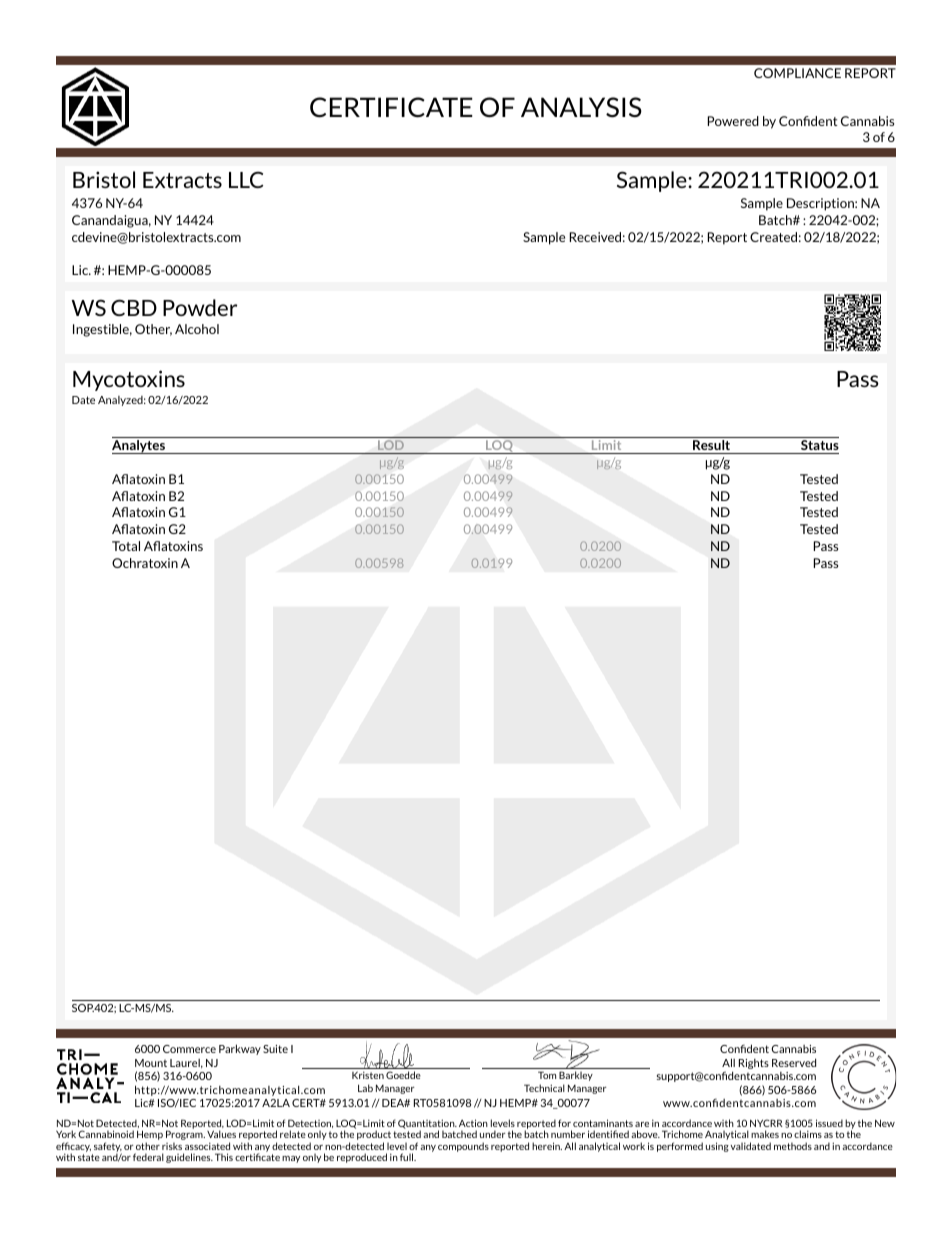 The image size is (952, 1233). I want to click on Powered, so click(733, 121).
